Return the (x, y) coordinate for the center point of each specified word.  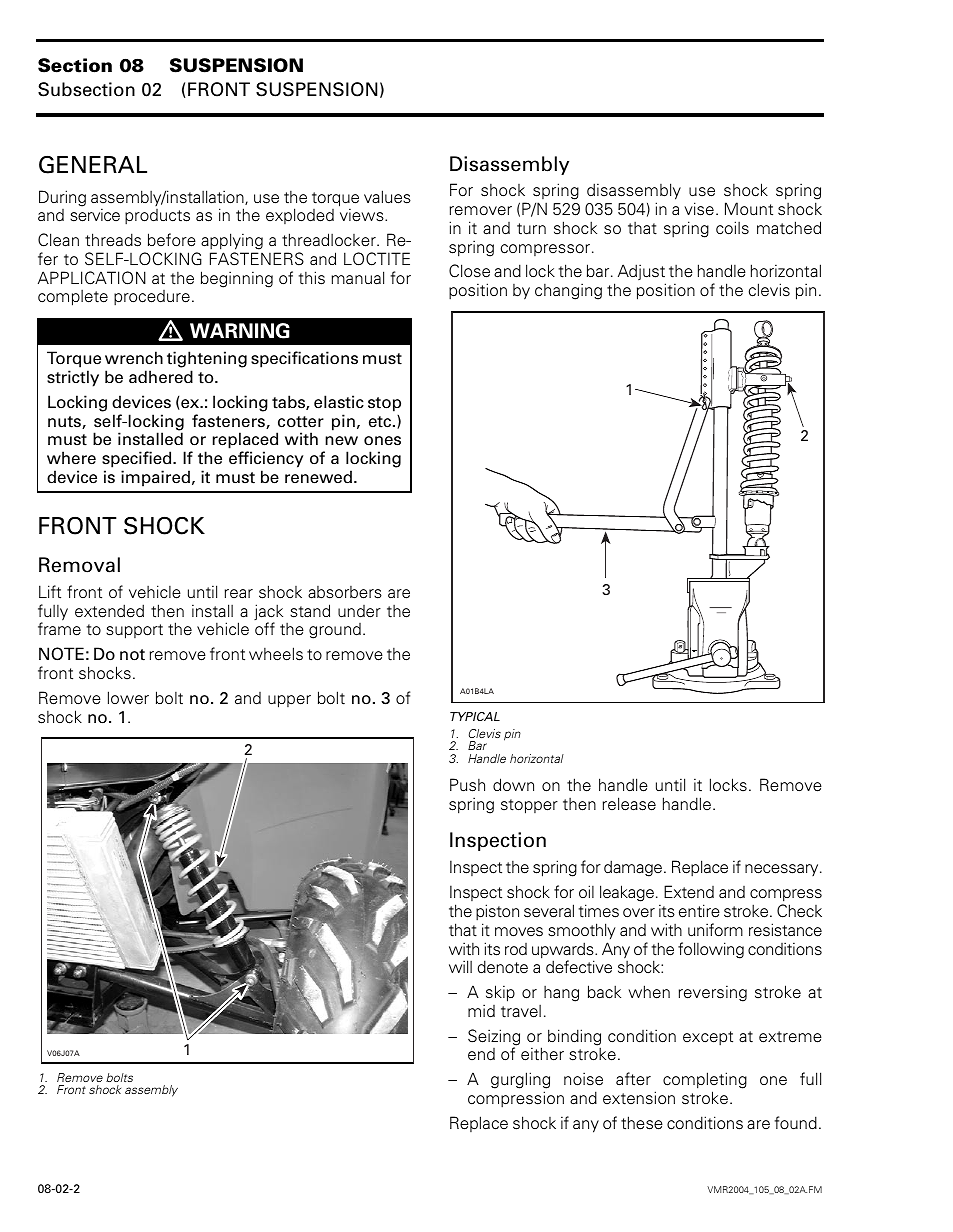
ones (382, 441)
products (157, 216)
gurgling (520, 1082)
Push (467, 785)
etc (381, 422)
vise (699, 209)
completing (705, 1082)
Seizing (494, 1038)
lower (128, 697)
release (629, 804)
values (387, 197)
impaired (155, 478)
